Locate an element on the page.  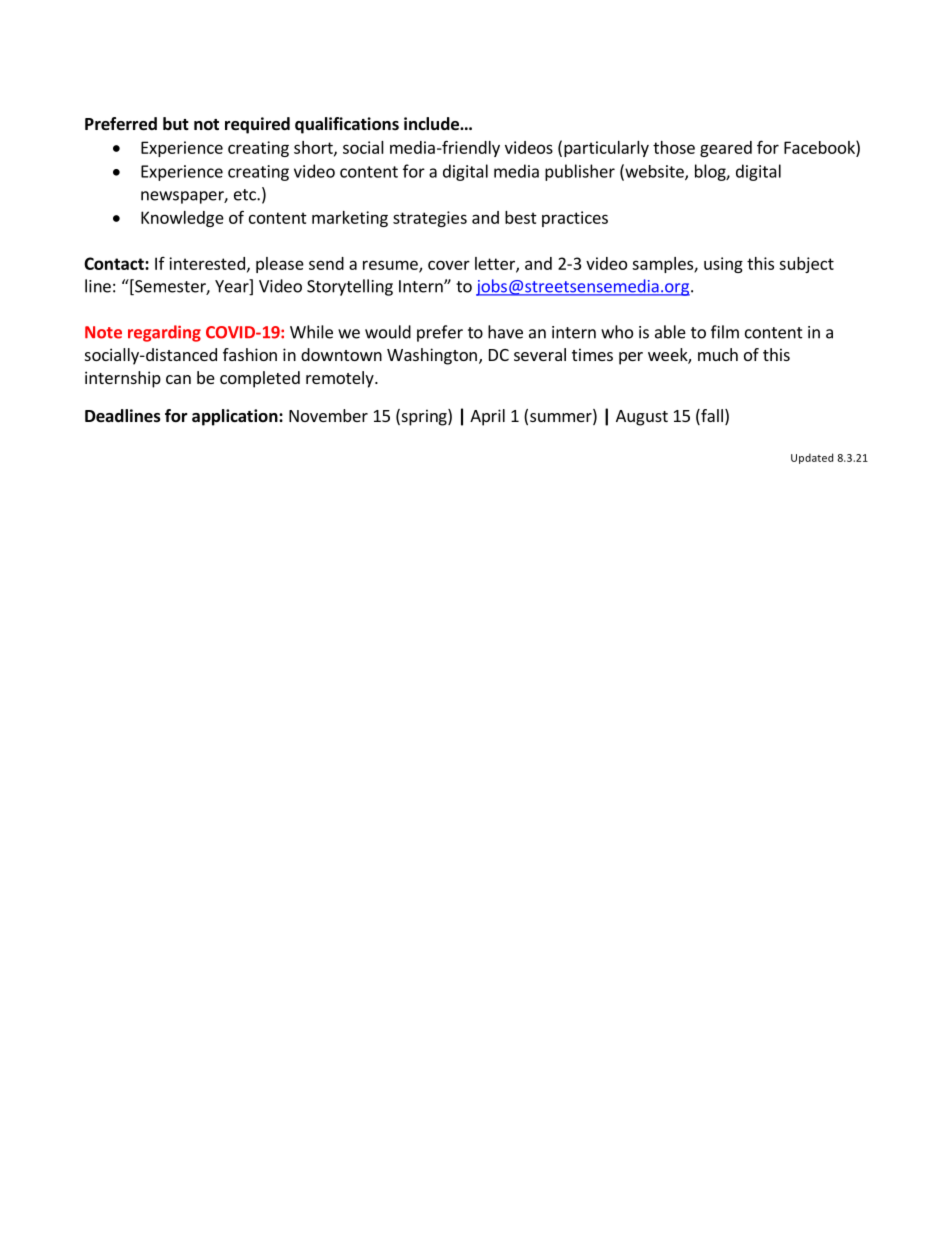
strategies is located at coordinates (430, 219).
